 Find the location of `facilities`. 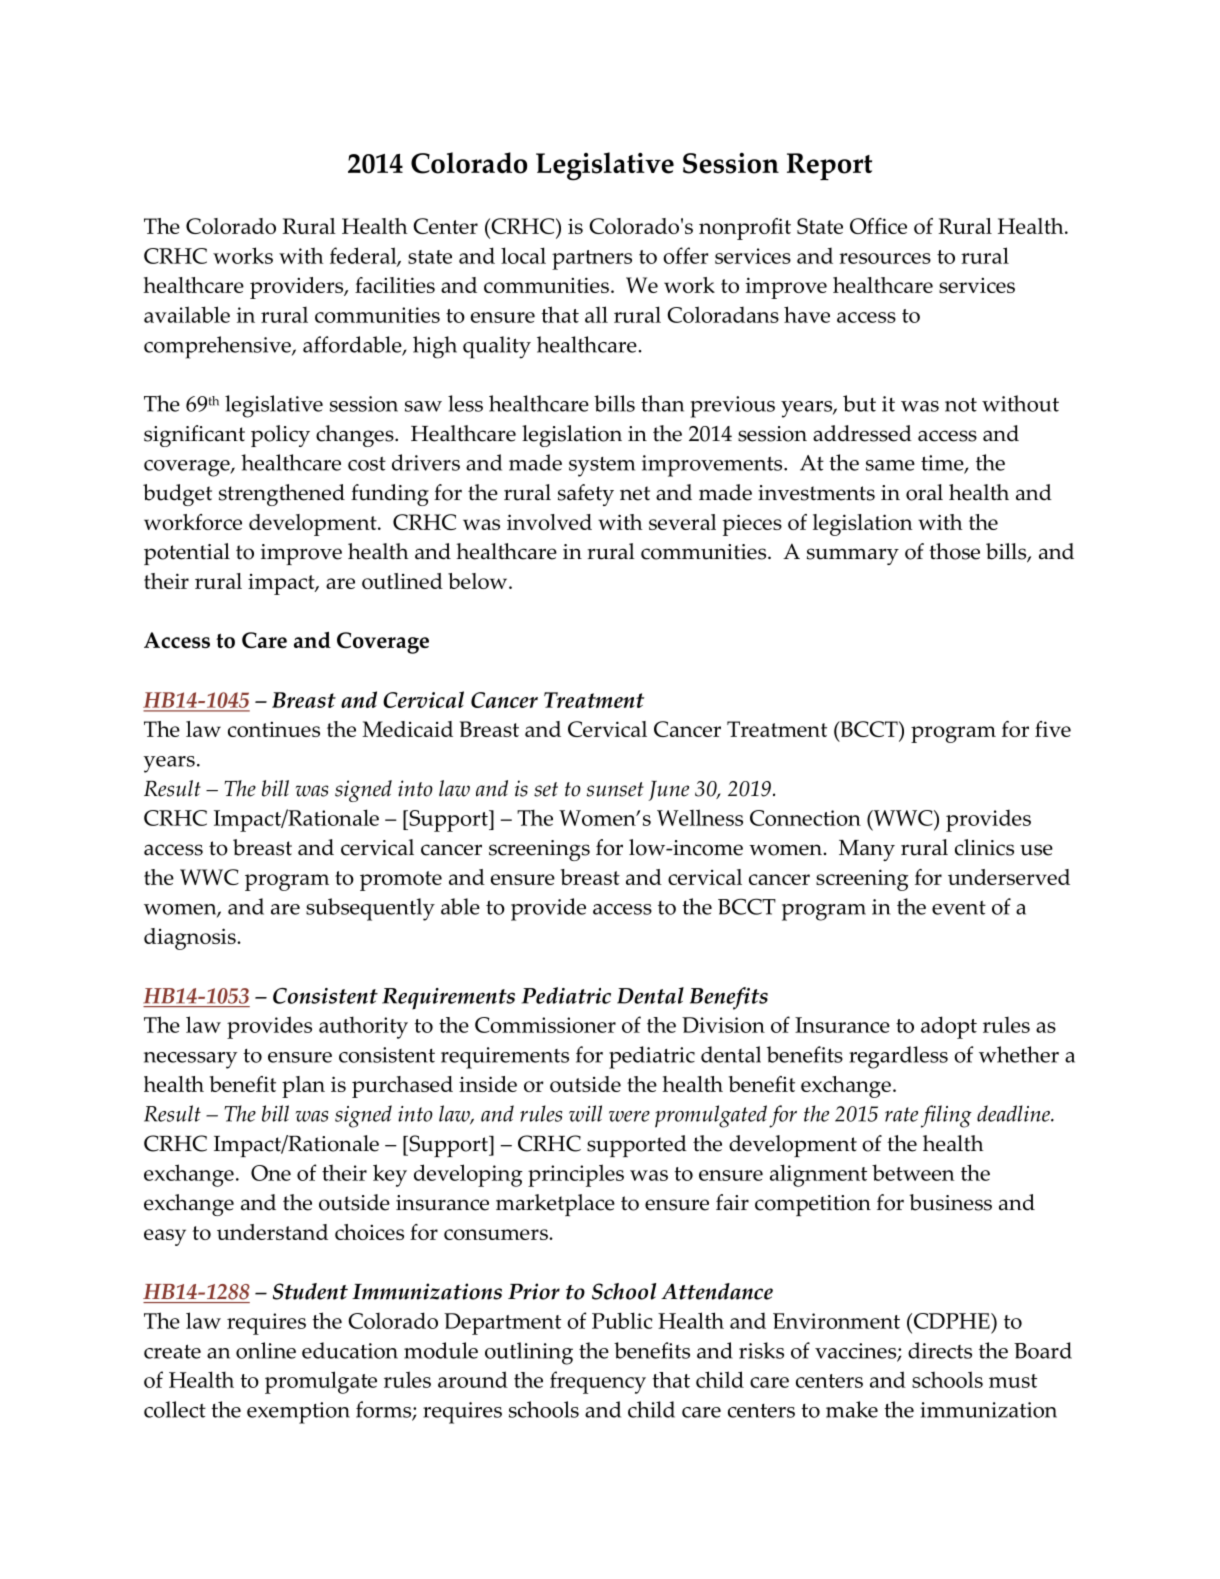

facilities is located at coordinates (395, 285).
